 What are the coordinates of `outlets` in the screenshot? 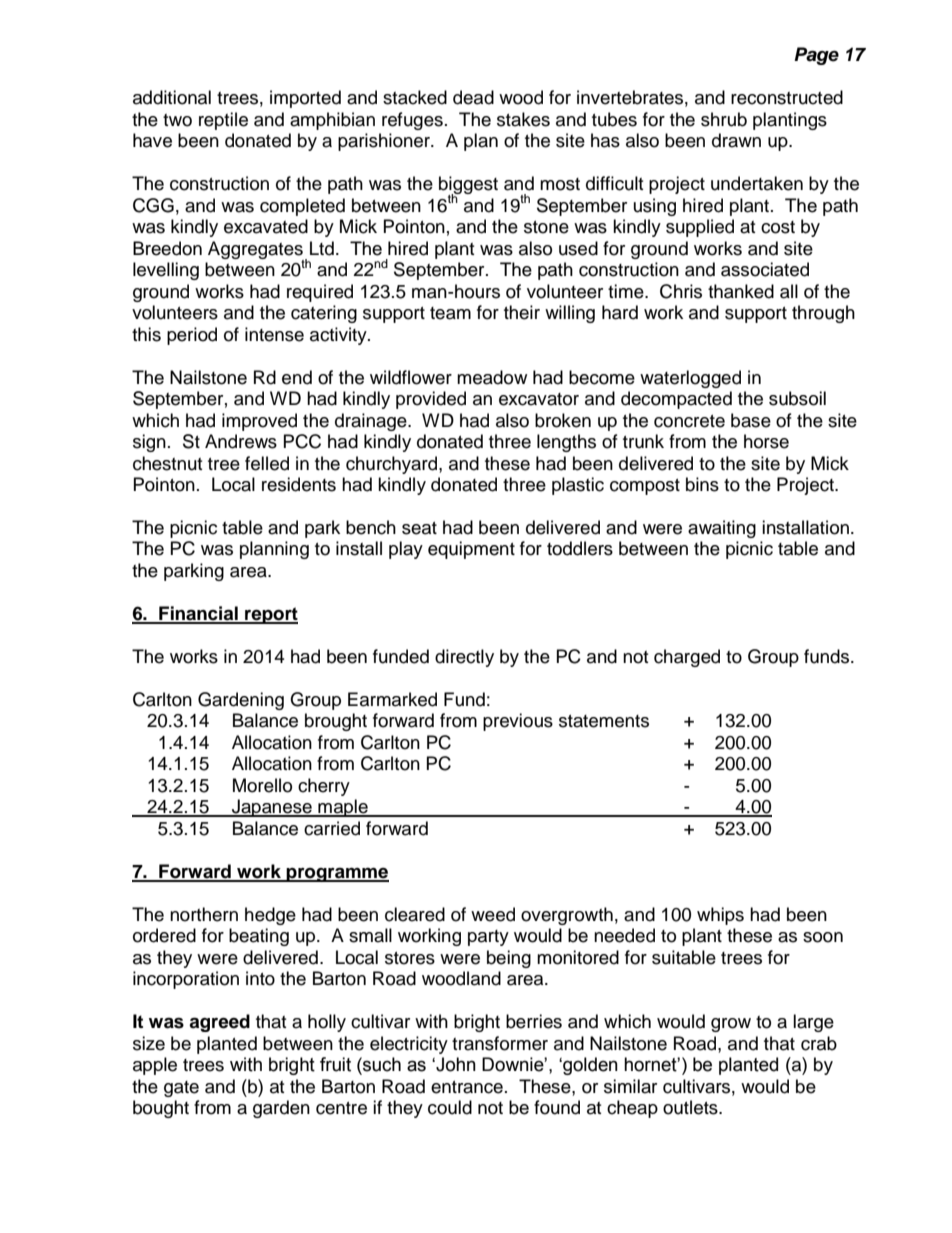 It's located at (691, 1107).
